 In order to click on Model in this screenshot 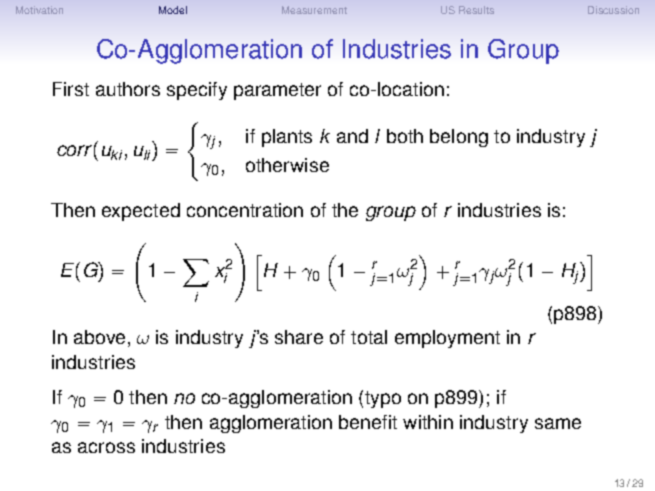, I will do `click(173, 10)`.
